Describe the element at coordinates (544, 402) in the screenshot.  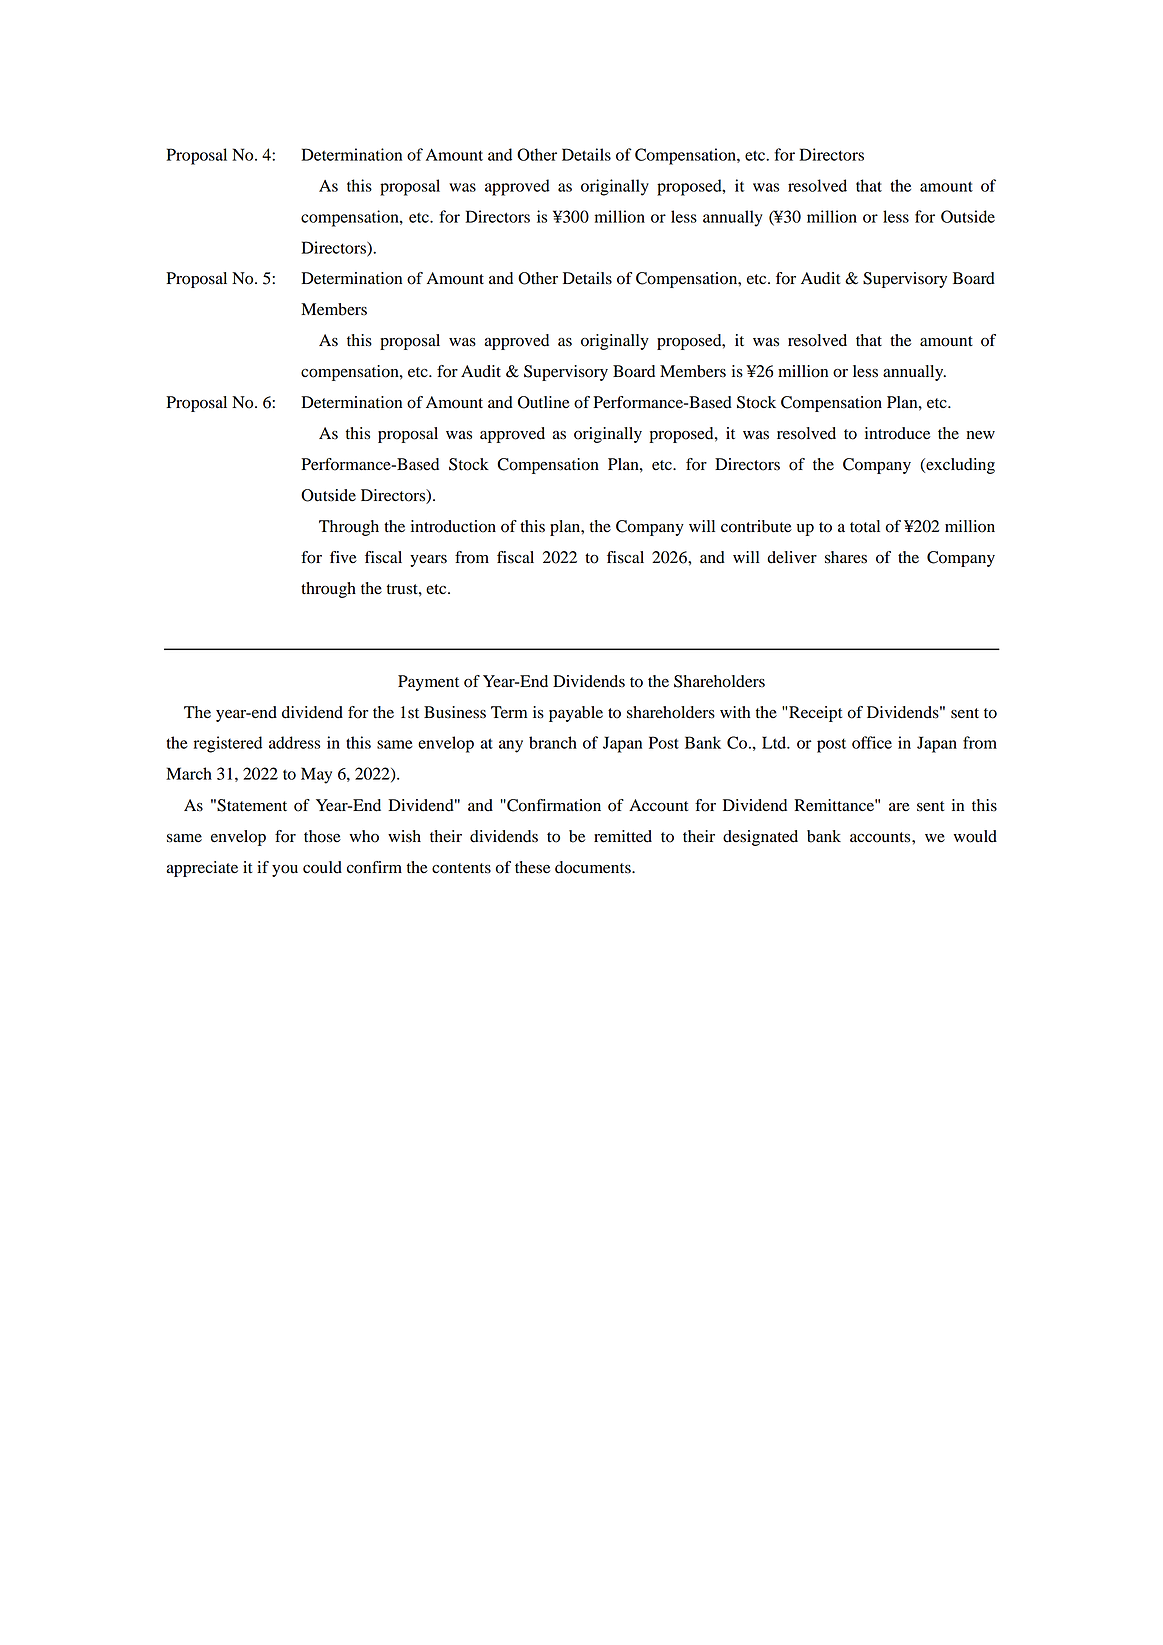
I see `Outline` at that location.
